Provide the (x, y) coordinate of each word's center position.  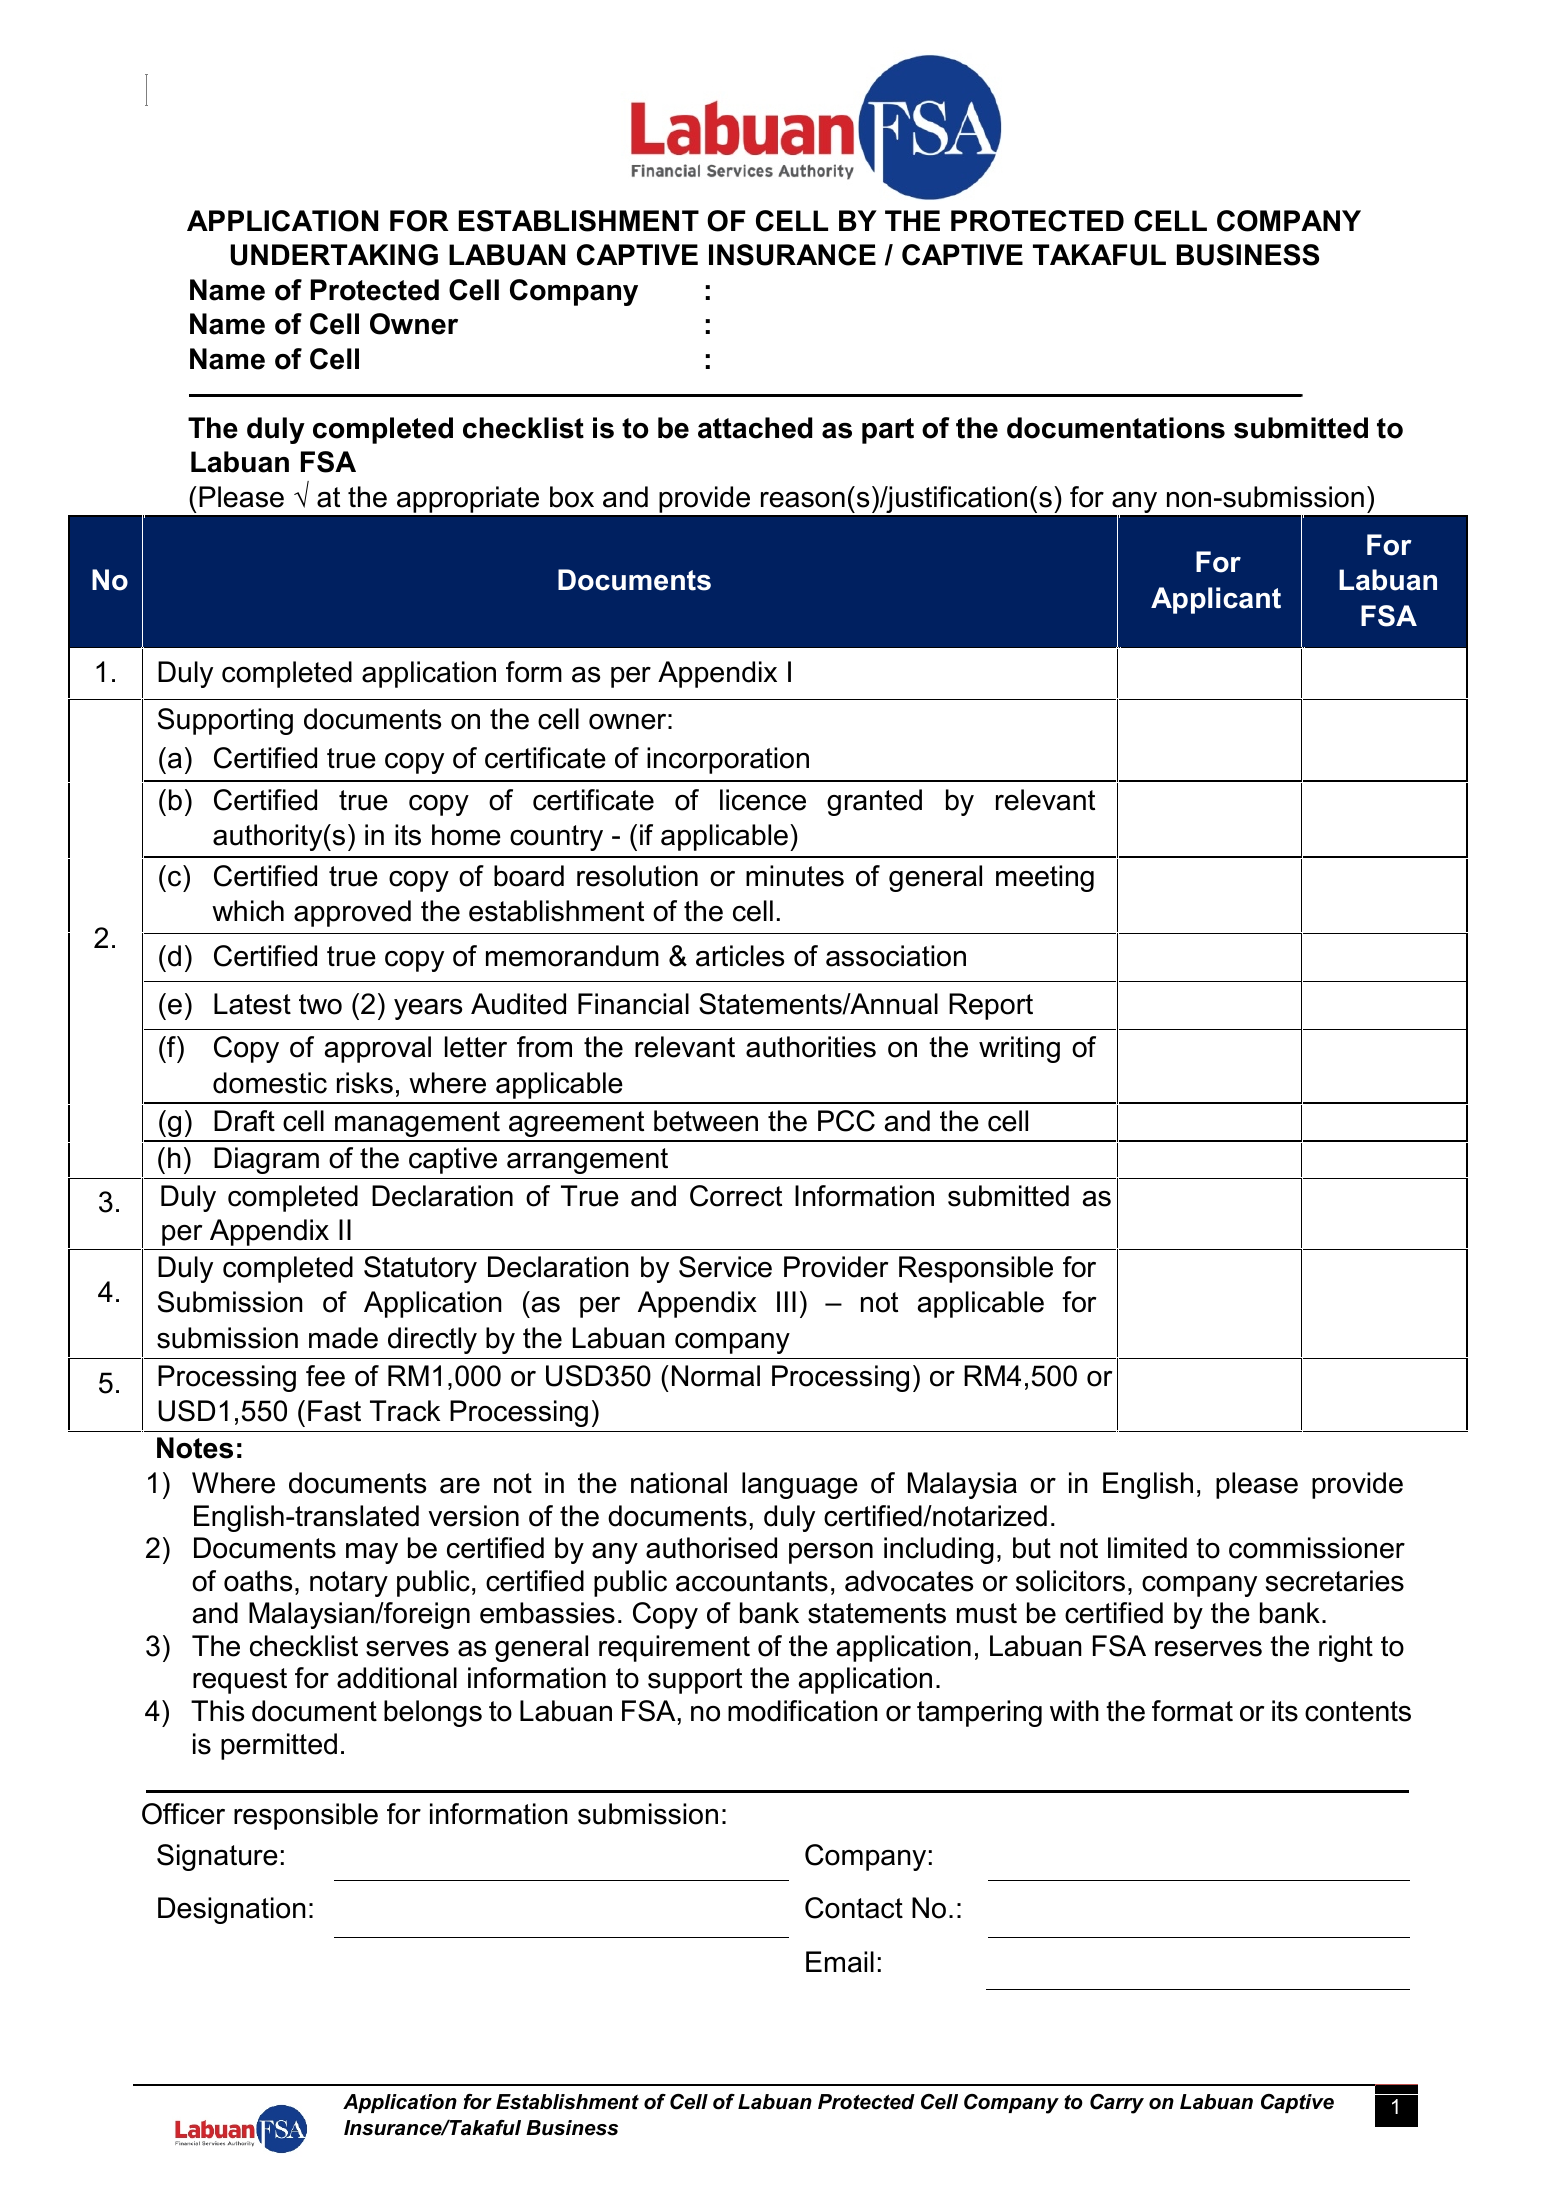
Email (840, 1962)
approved (352, 913)
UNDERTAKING (334, 255)
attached (755, 428)
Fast (334, 1411)
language (800, 1485)
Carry (1117, 2104)
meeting (1045, 878)
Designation (232, 1910)
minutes (795, 876)
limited (1147, 1548)
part (888, 431)
